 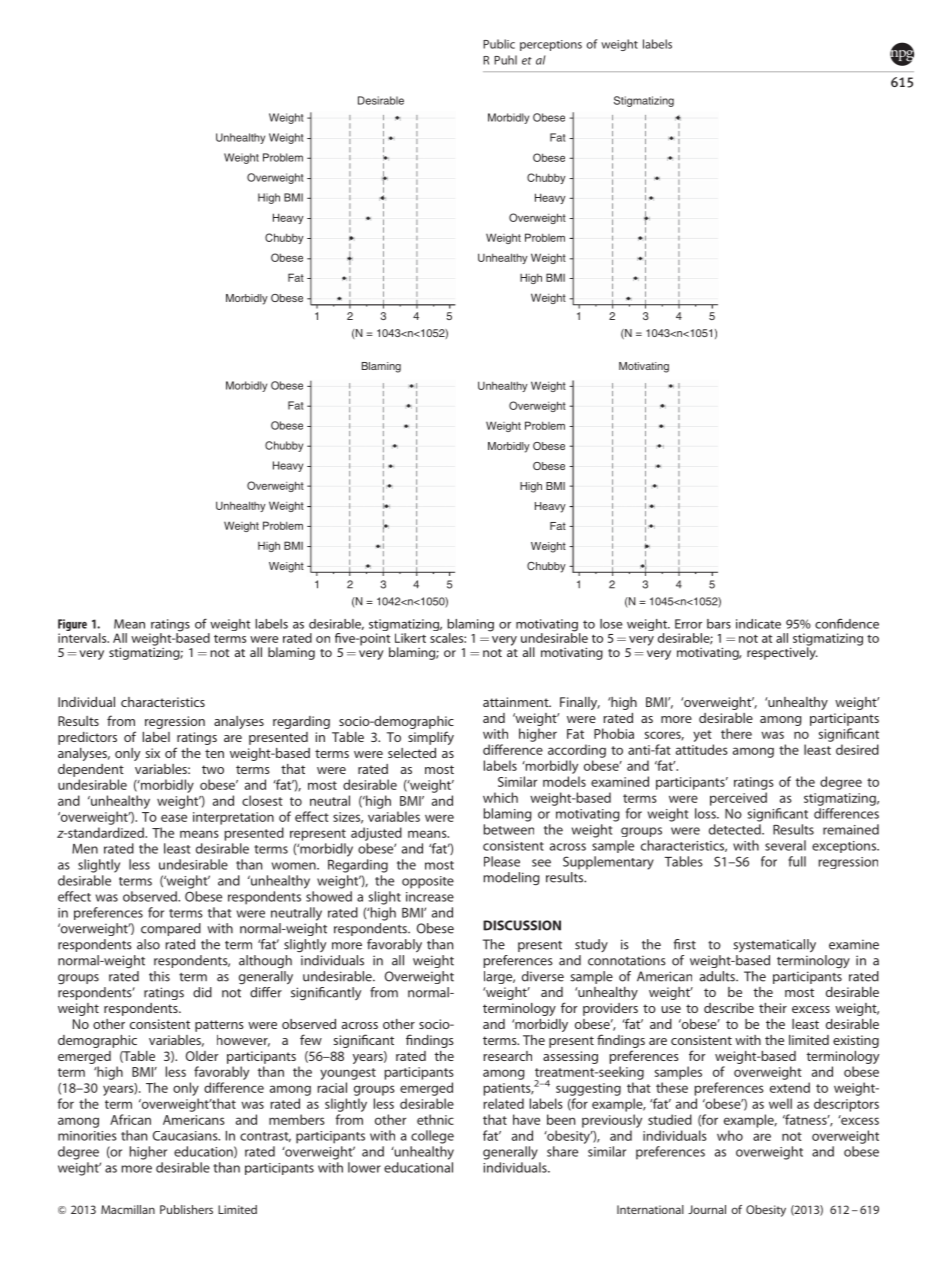 I want to click on indicate, so click(x=758, y=624).
